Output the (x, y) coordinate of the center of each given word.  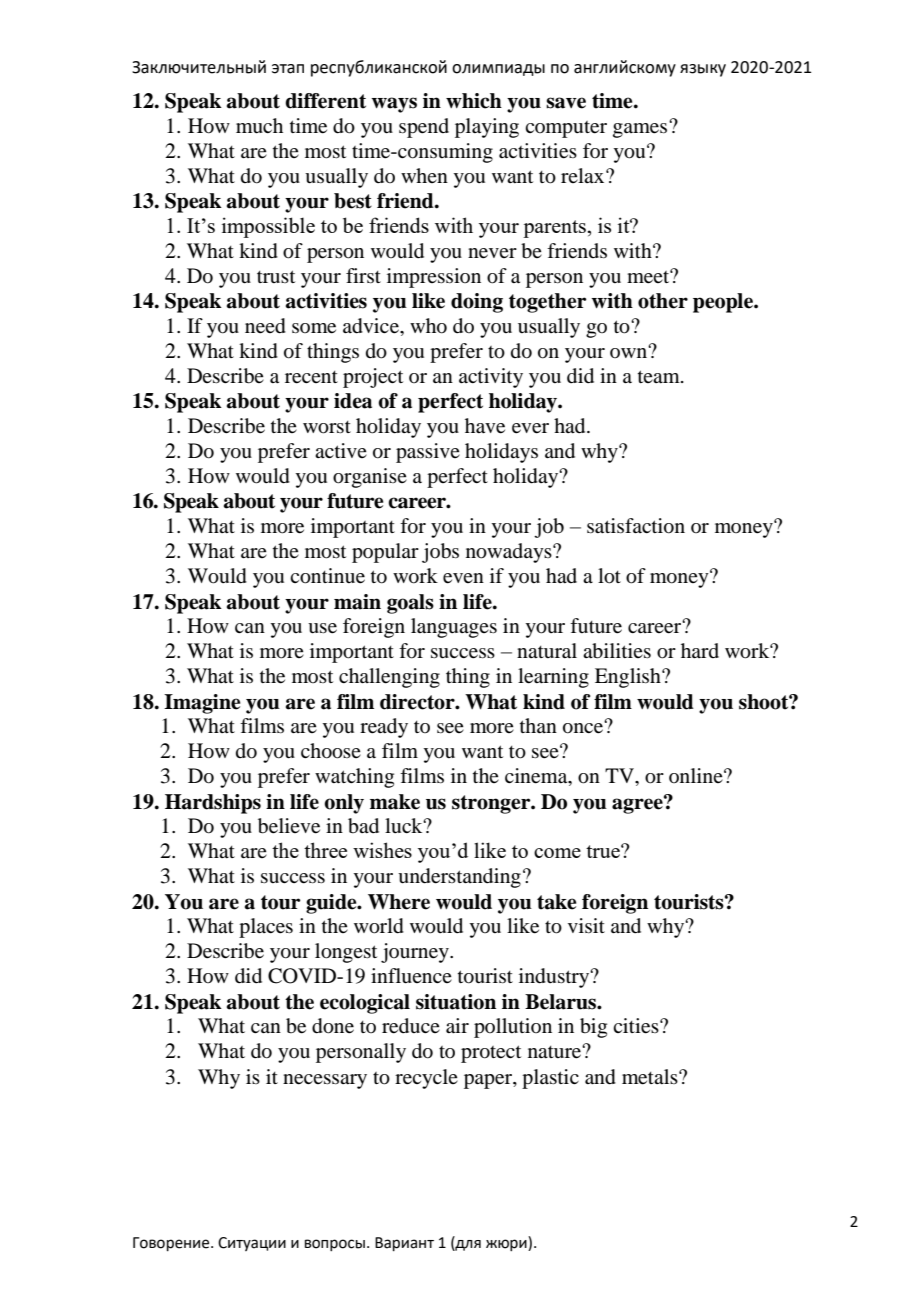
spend (424, 128)
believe (289, 826)
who (428, 326)
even (463, 578)
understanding (459, 878)
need (265, 326)
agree (638, 805)
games (641, 129)
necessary (325, 1081)
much (259, 126)
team (660, 376)
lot (609, 576)
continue (327, 576)
